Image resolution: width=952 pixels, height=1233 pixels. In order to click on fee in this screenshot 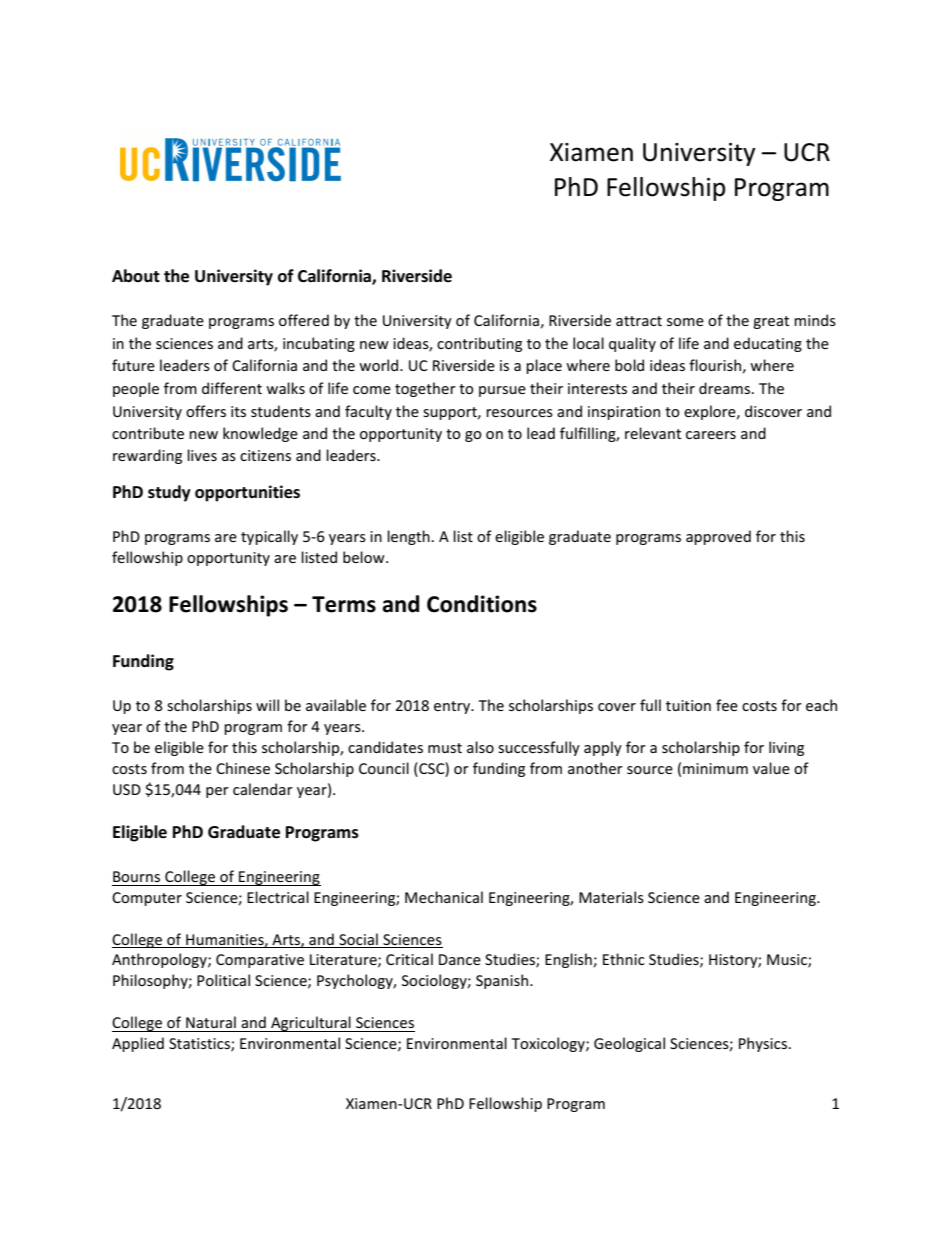, I will do `click(727, 705)`.
